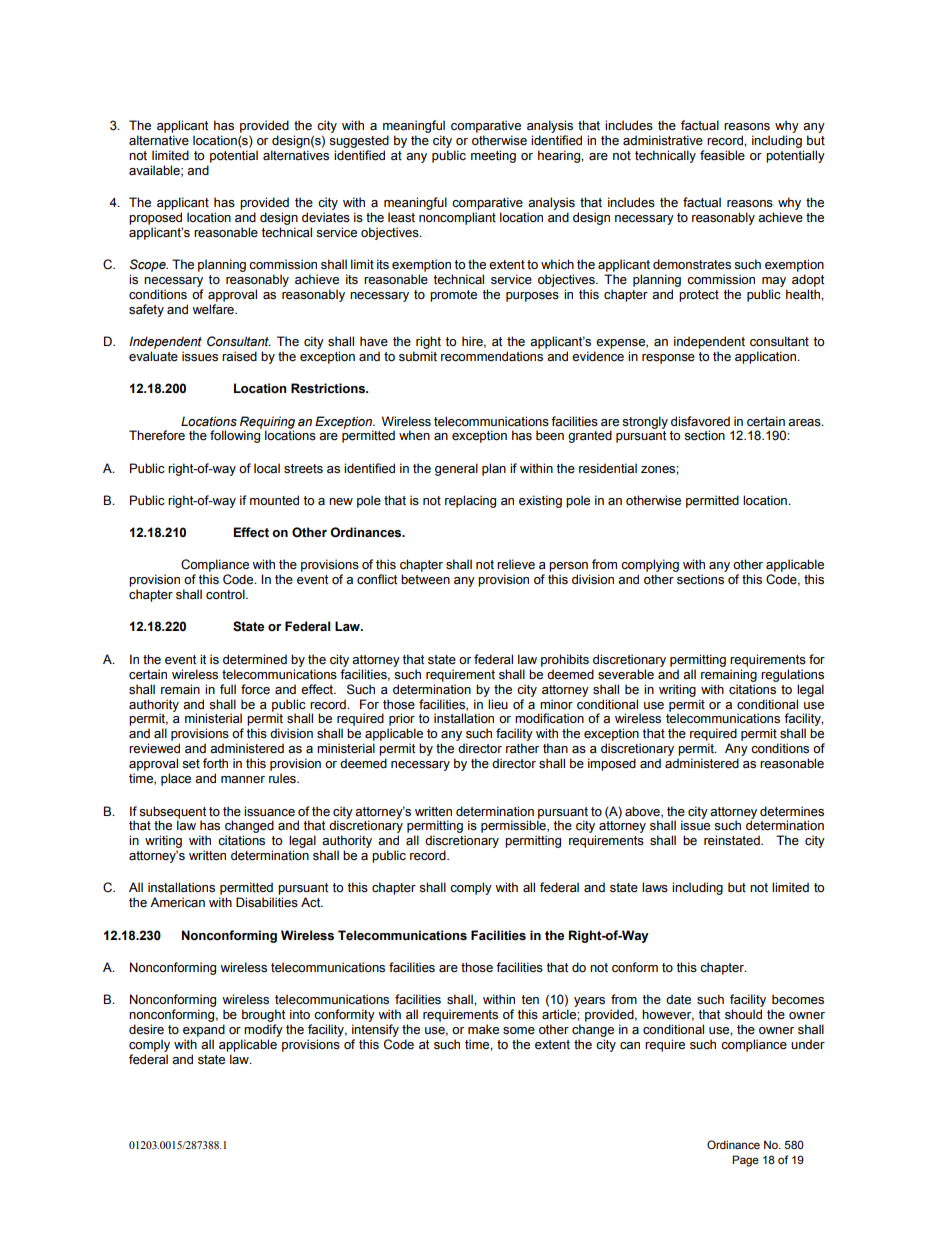 This page has height=1233, width=952. I want to click on proposed, so click(155, 218).
